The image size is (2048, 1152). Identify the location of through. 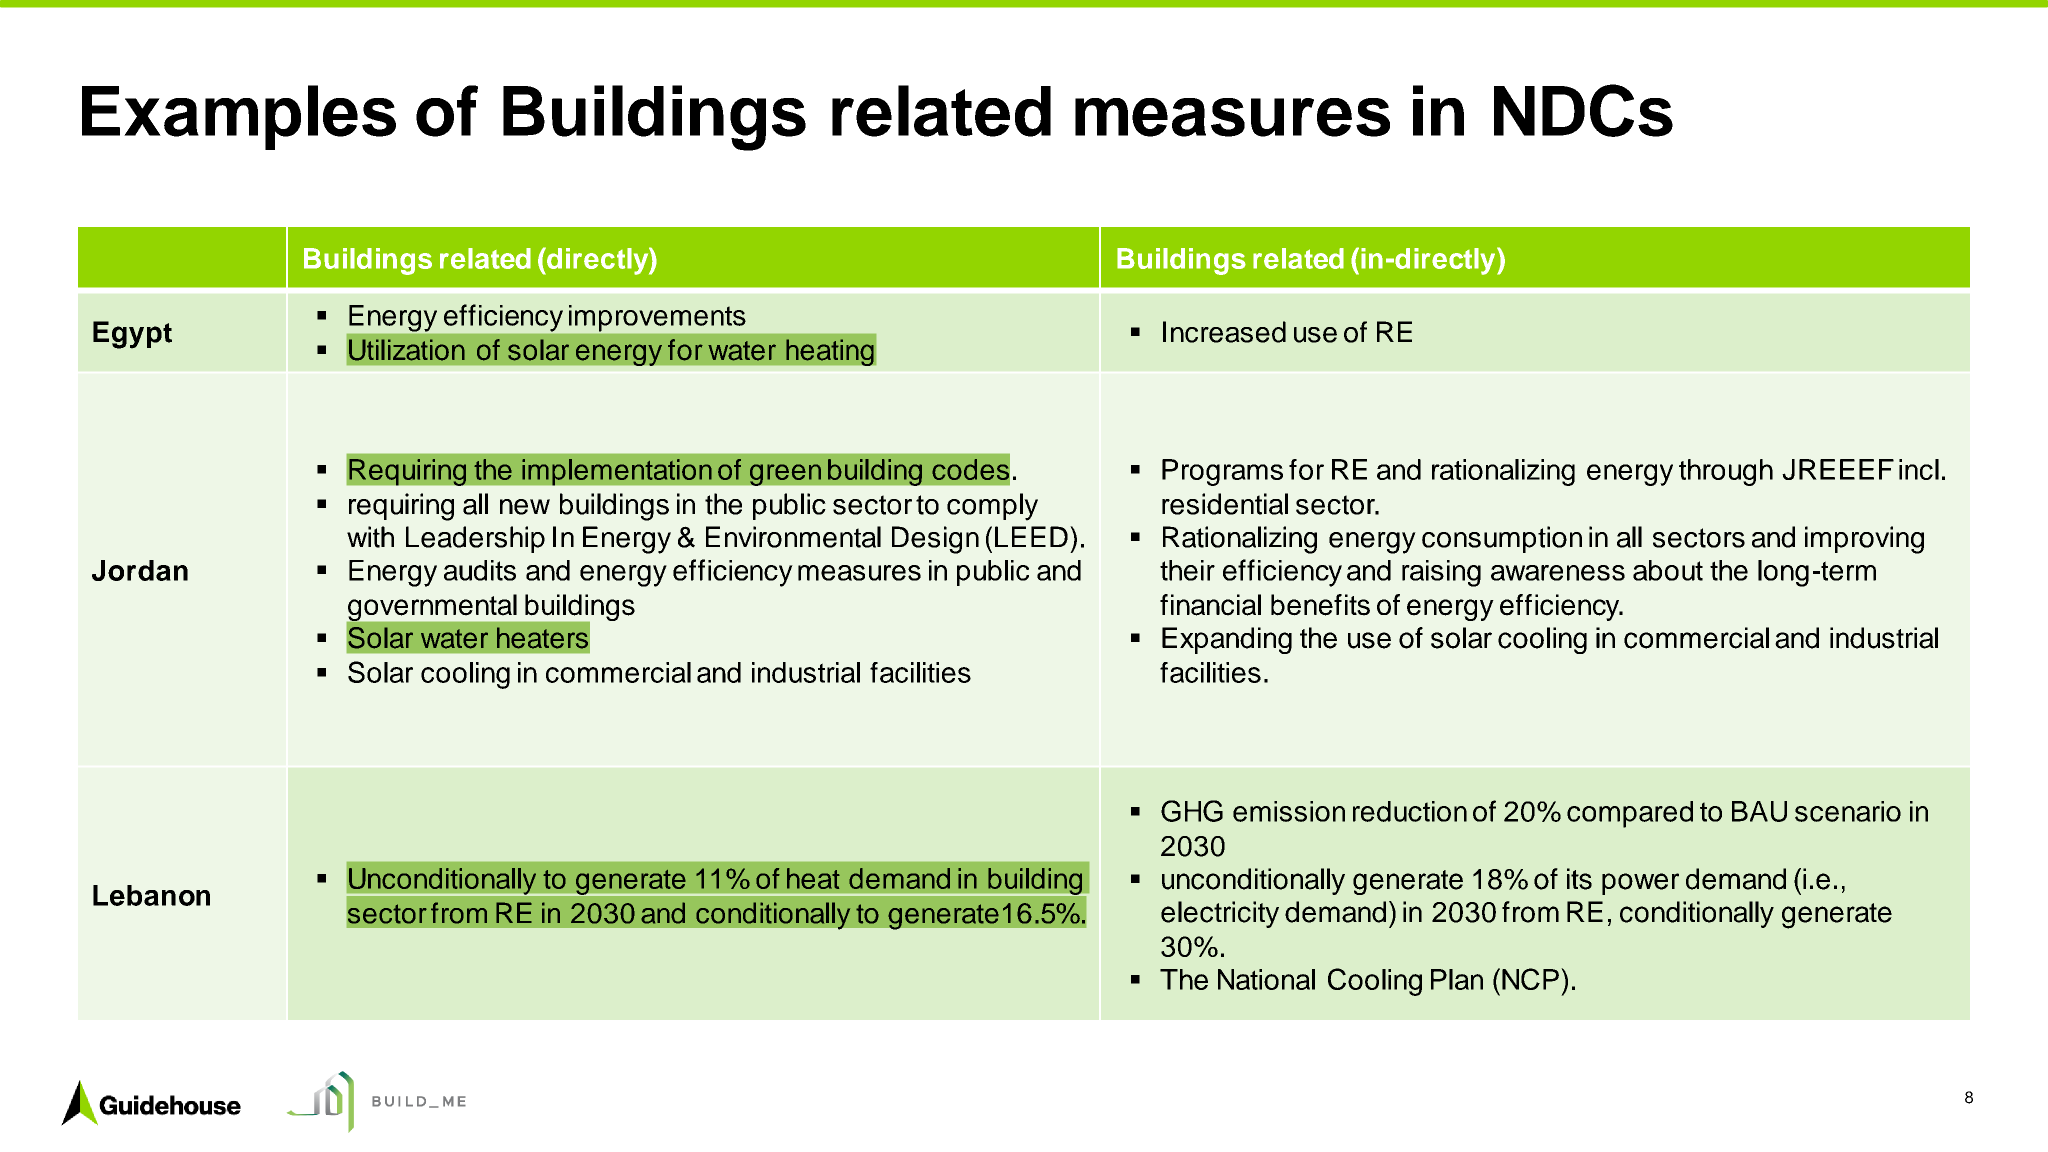
(1726, 472).
